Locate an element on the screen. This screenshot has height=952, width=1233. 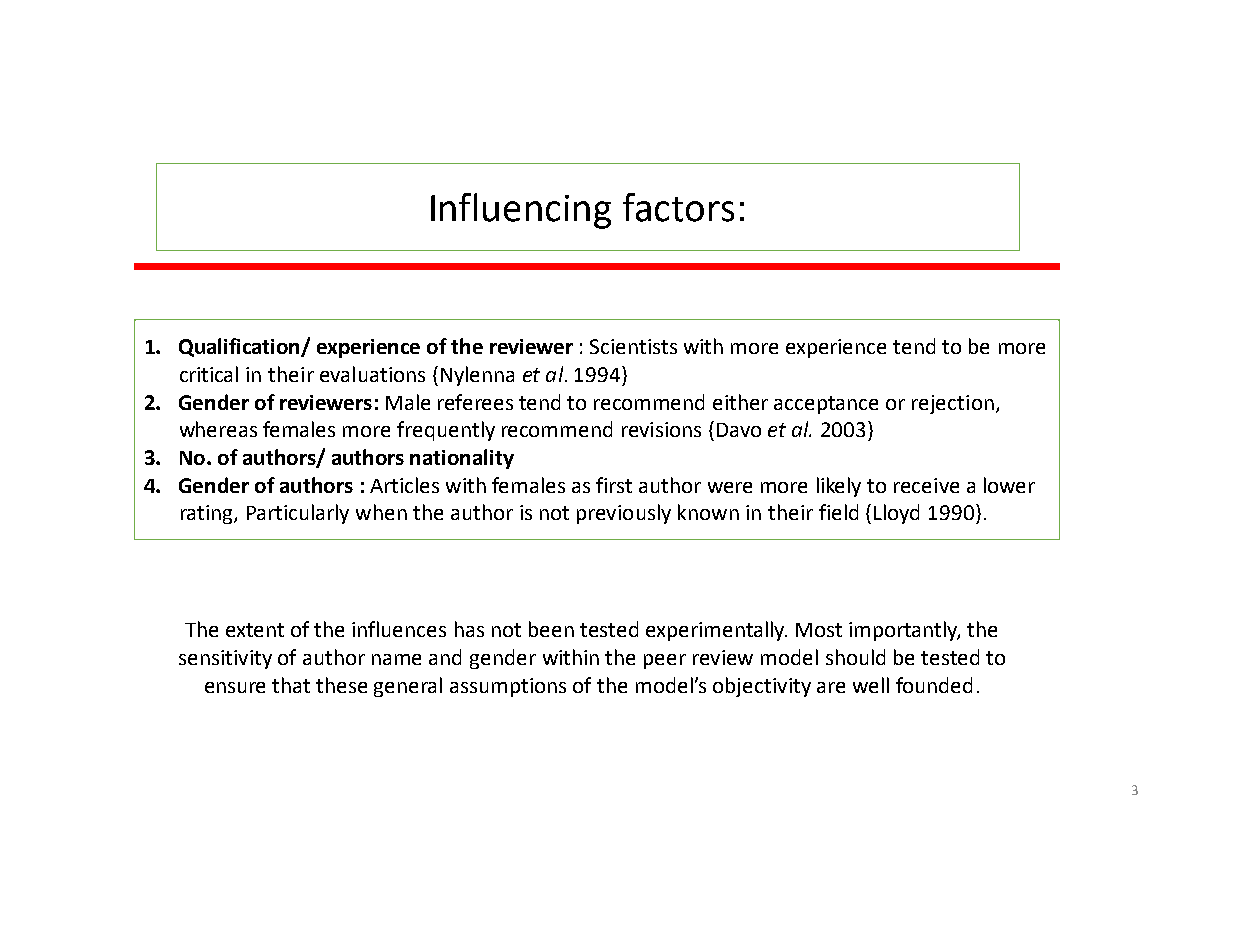
revisions is located at coordinates (661, 429).
